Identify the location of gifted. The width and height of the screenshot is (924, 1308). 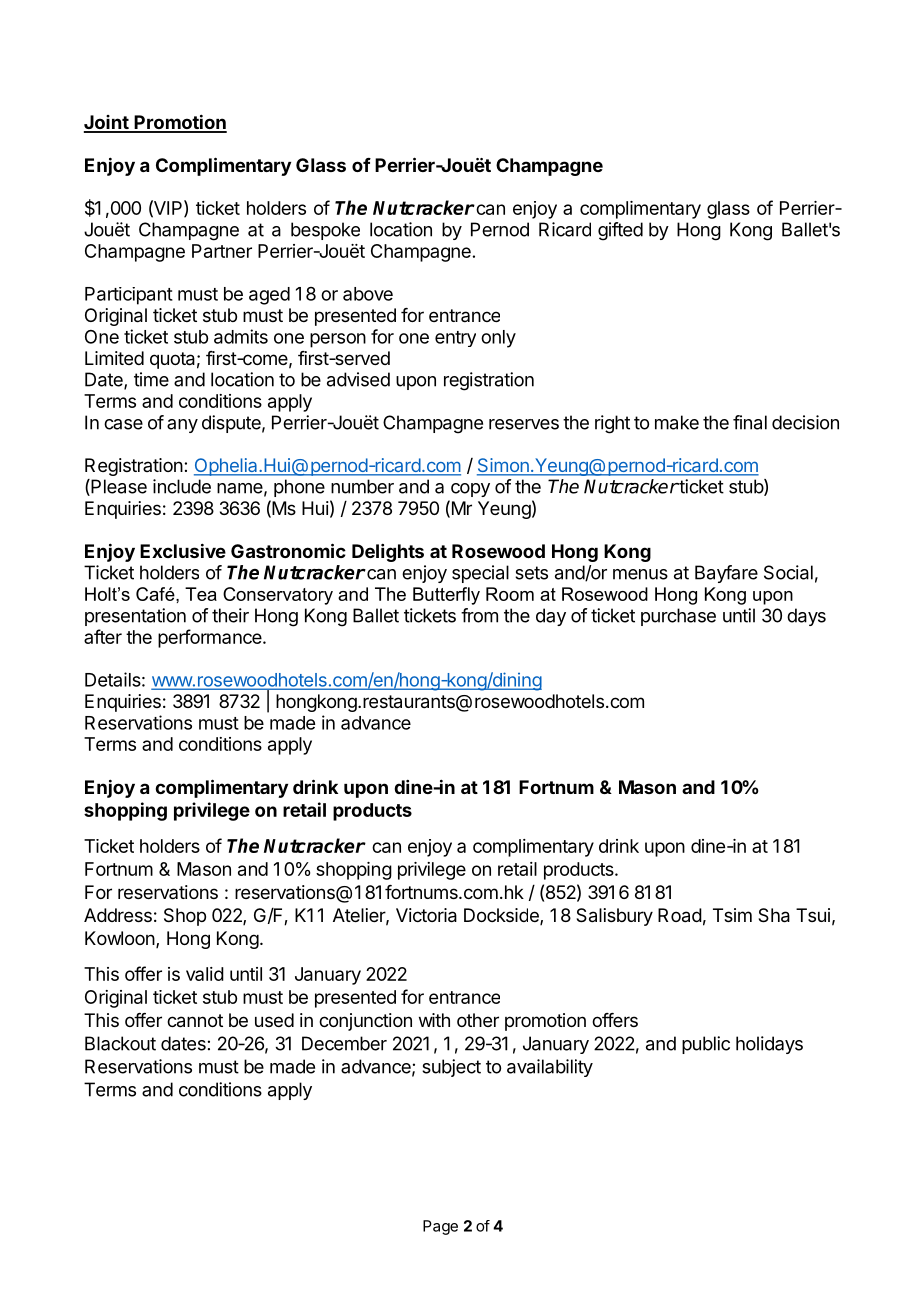
(620, 231).
